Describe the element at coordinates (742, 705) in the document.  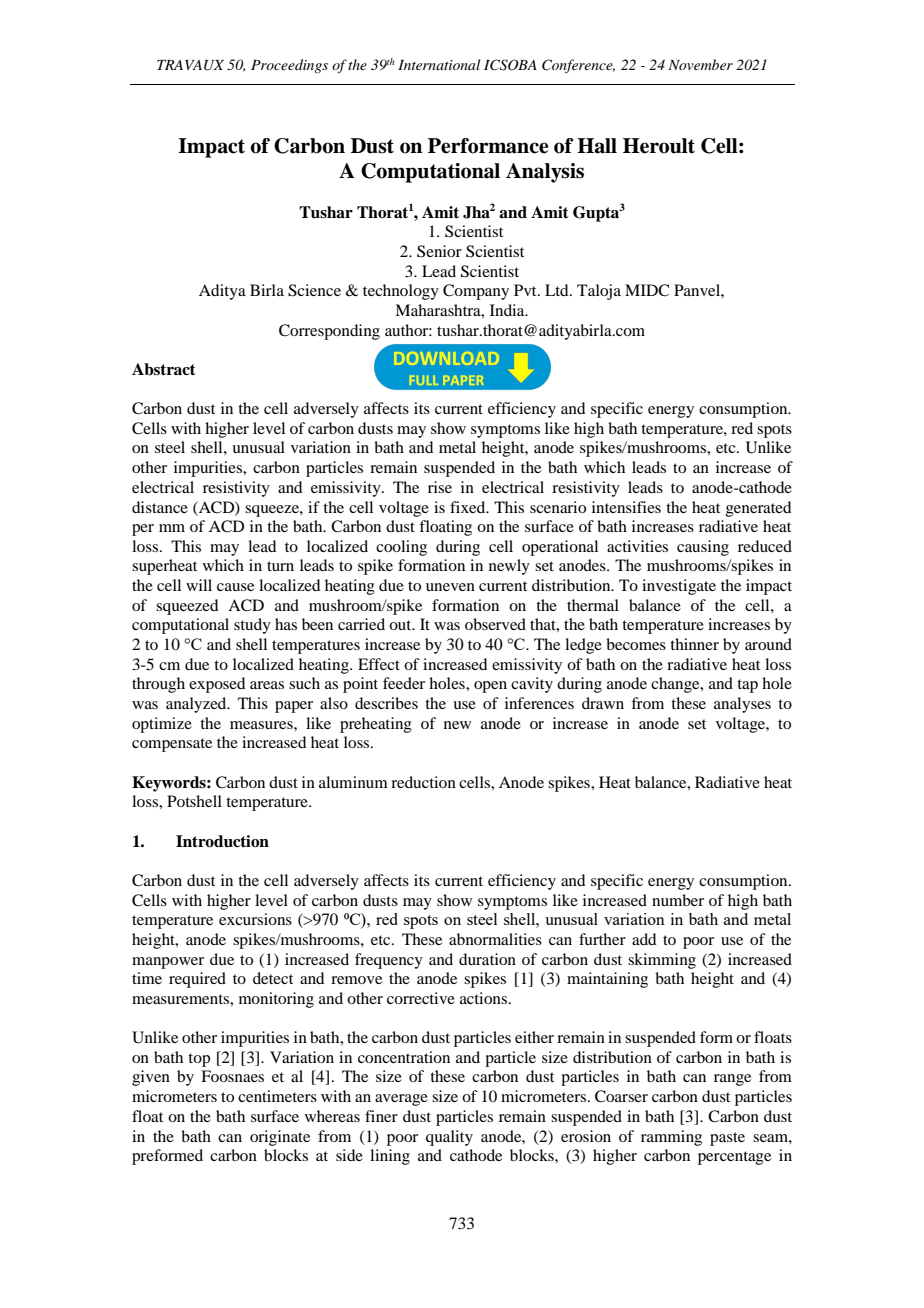
I see `analyses` at that location.
